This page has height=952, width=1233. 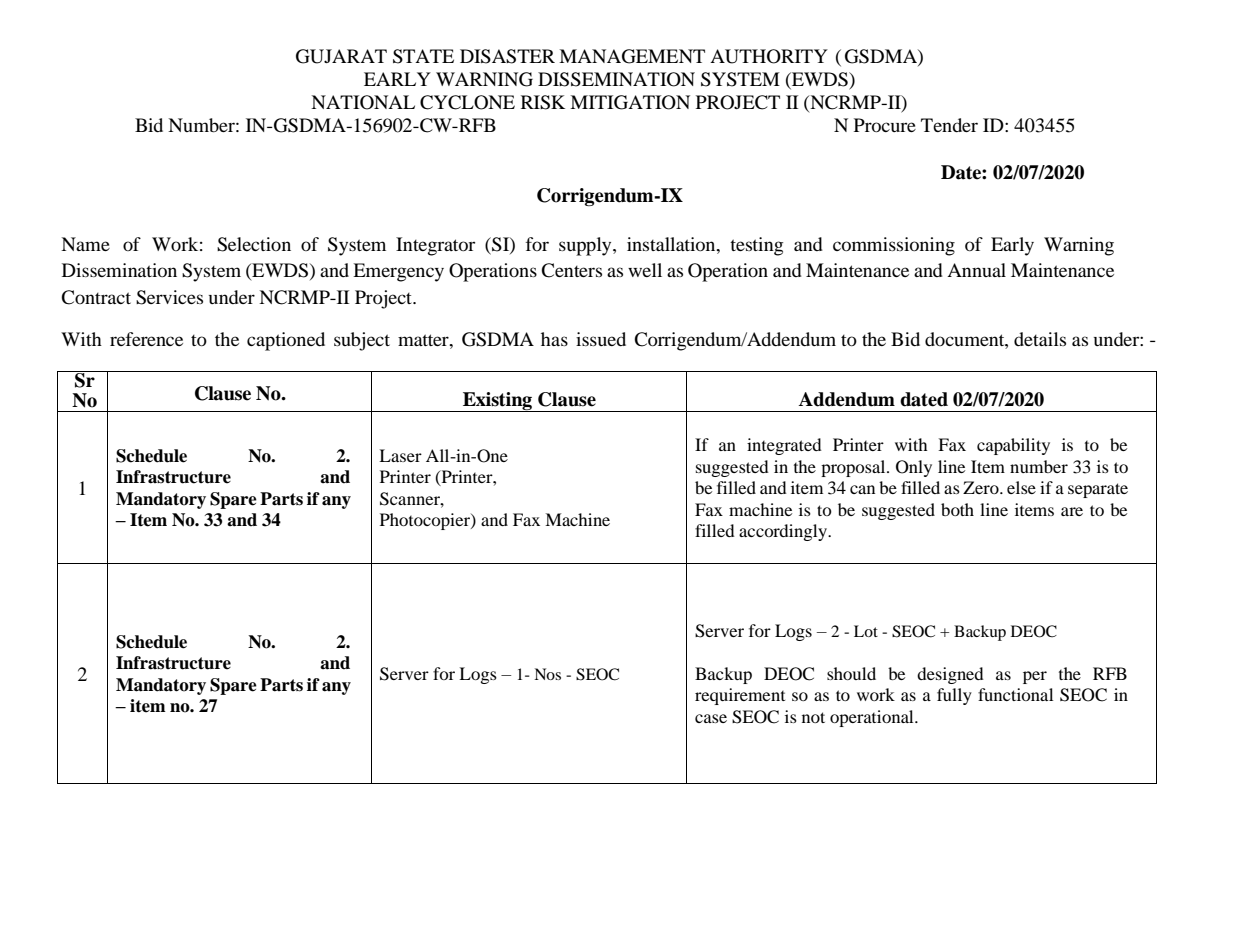 What do you see at coordinates (146, 339) in the page?
I see `reference` at bounding box center [146, 339].
